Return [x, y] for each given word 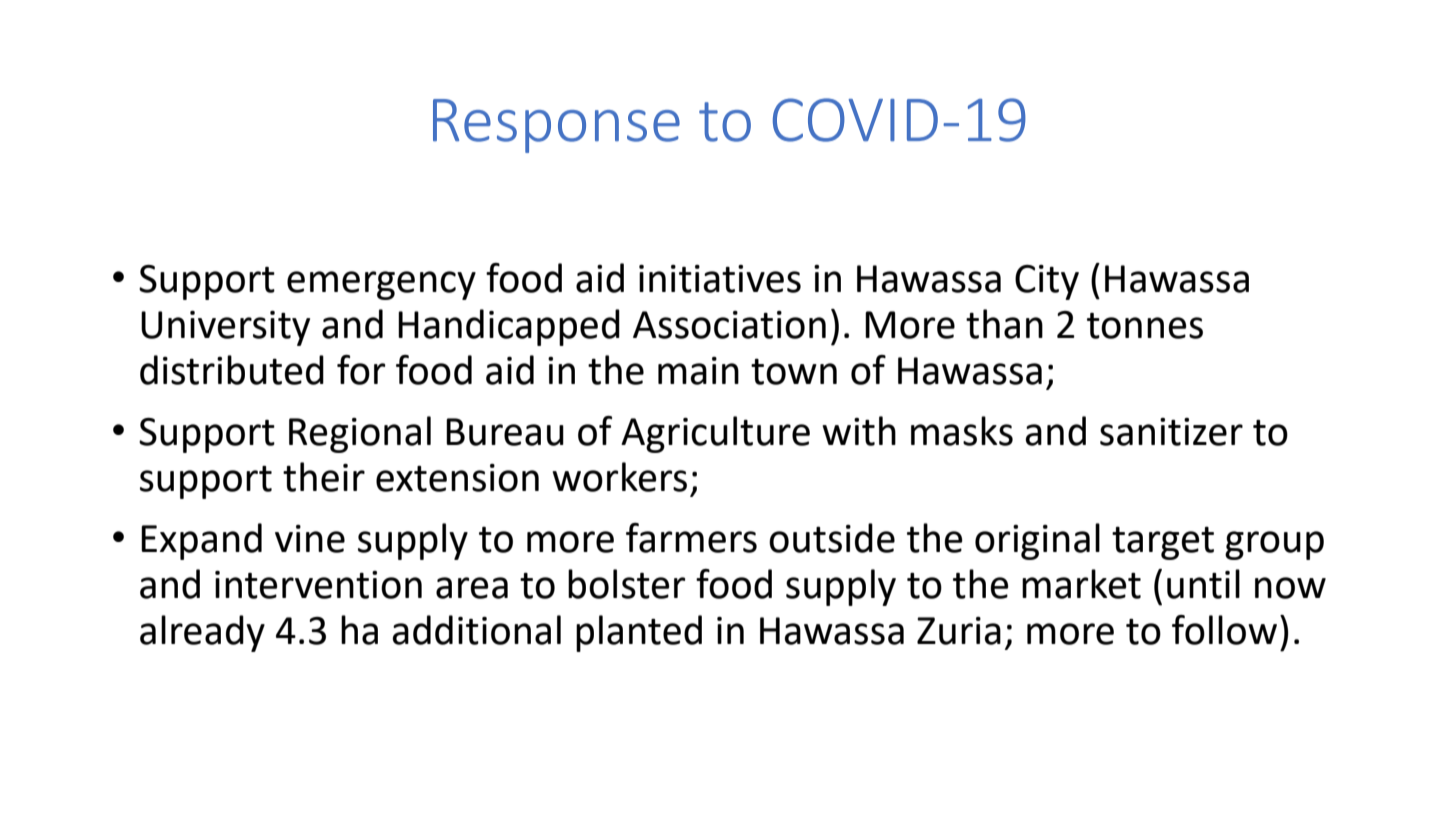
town [794, 371]
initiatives [720, 279]
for [361, 370]
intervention [318, 585]
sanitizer [1171, 432]
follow [1224, 630]
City [1047, 282]
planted [639, 633]
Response [556, 126]
